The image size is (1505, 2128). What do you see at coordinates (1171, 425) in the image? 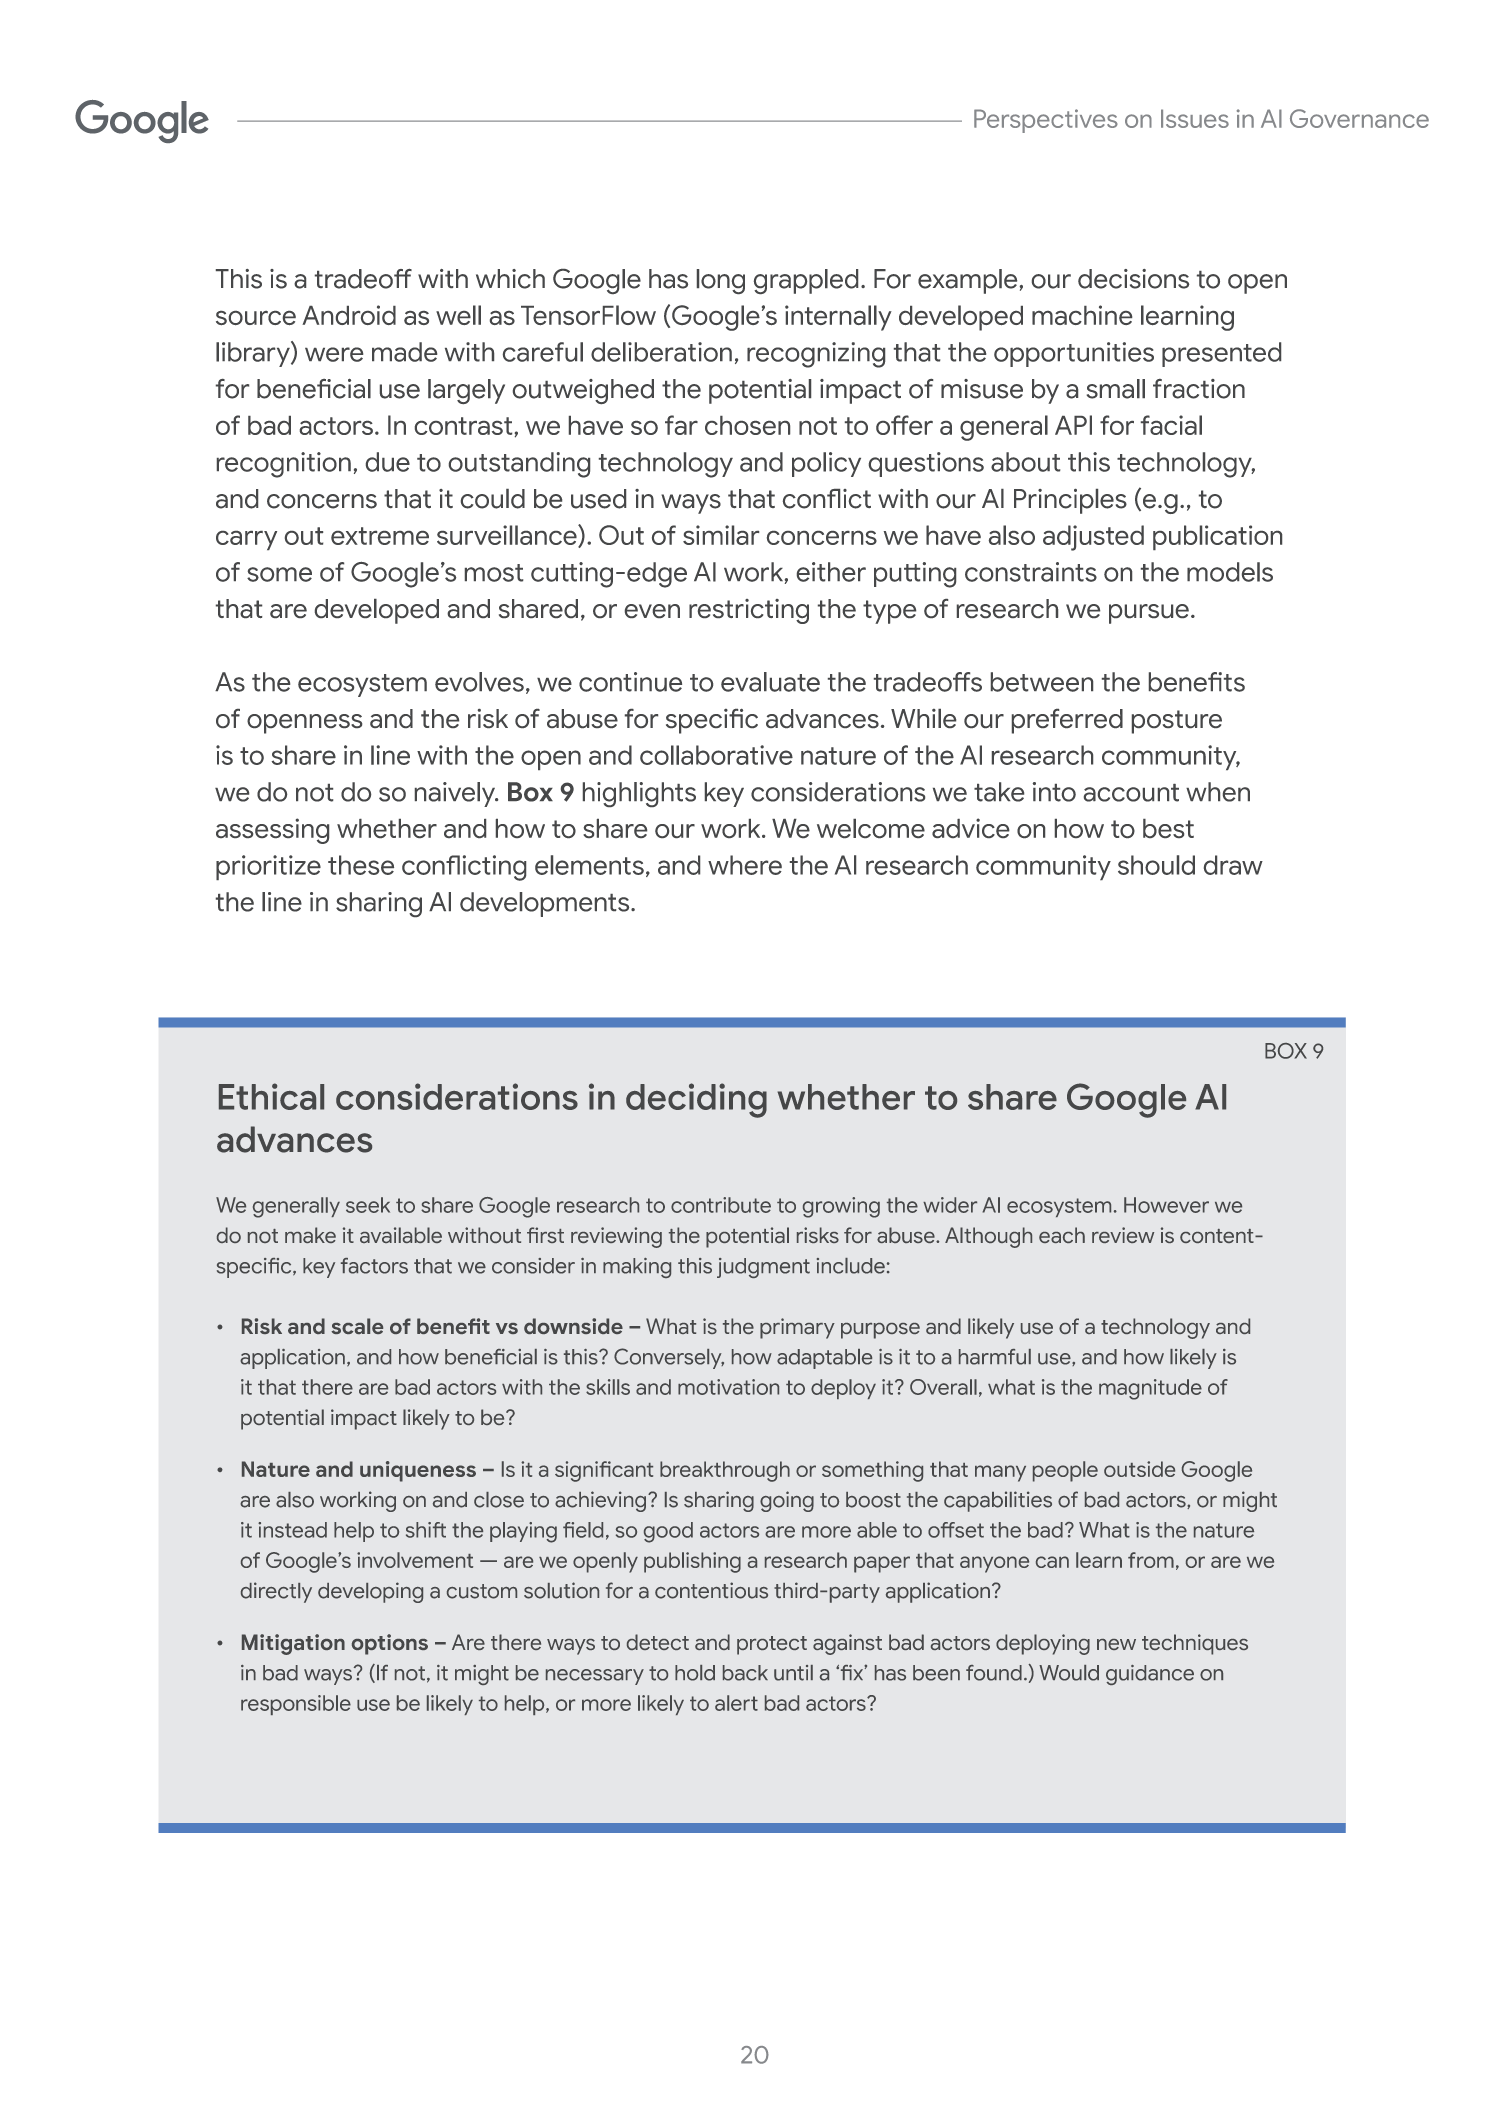
I see `facial` at bounding box center [1171, 425].
